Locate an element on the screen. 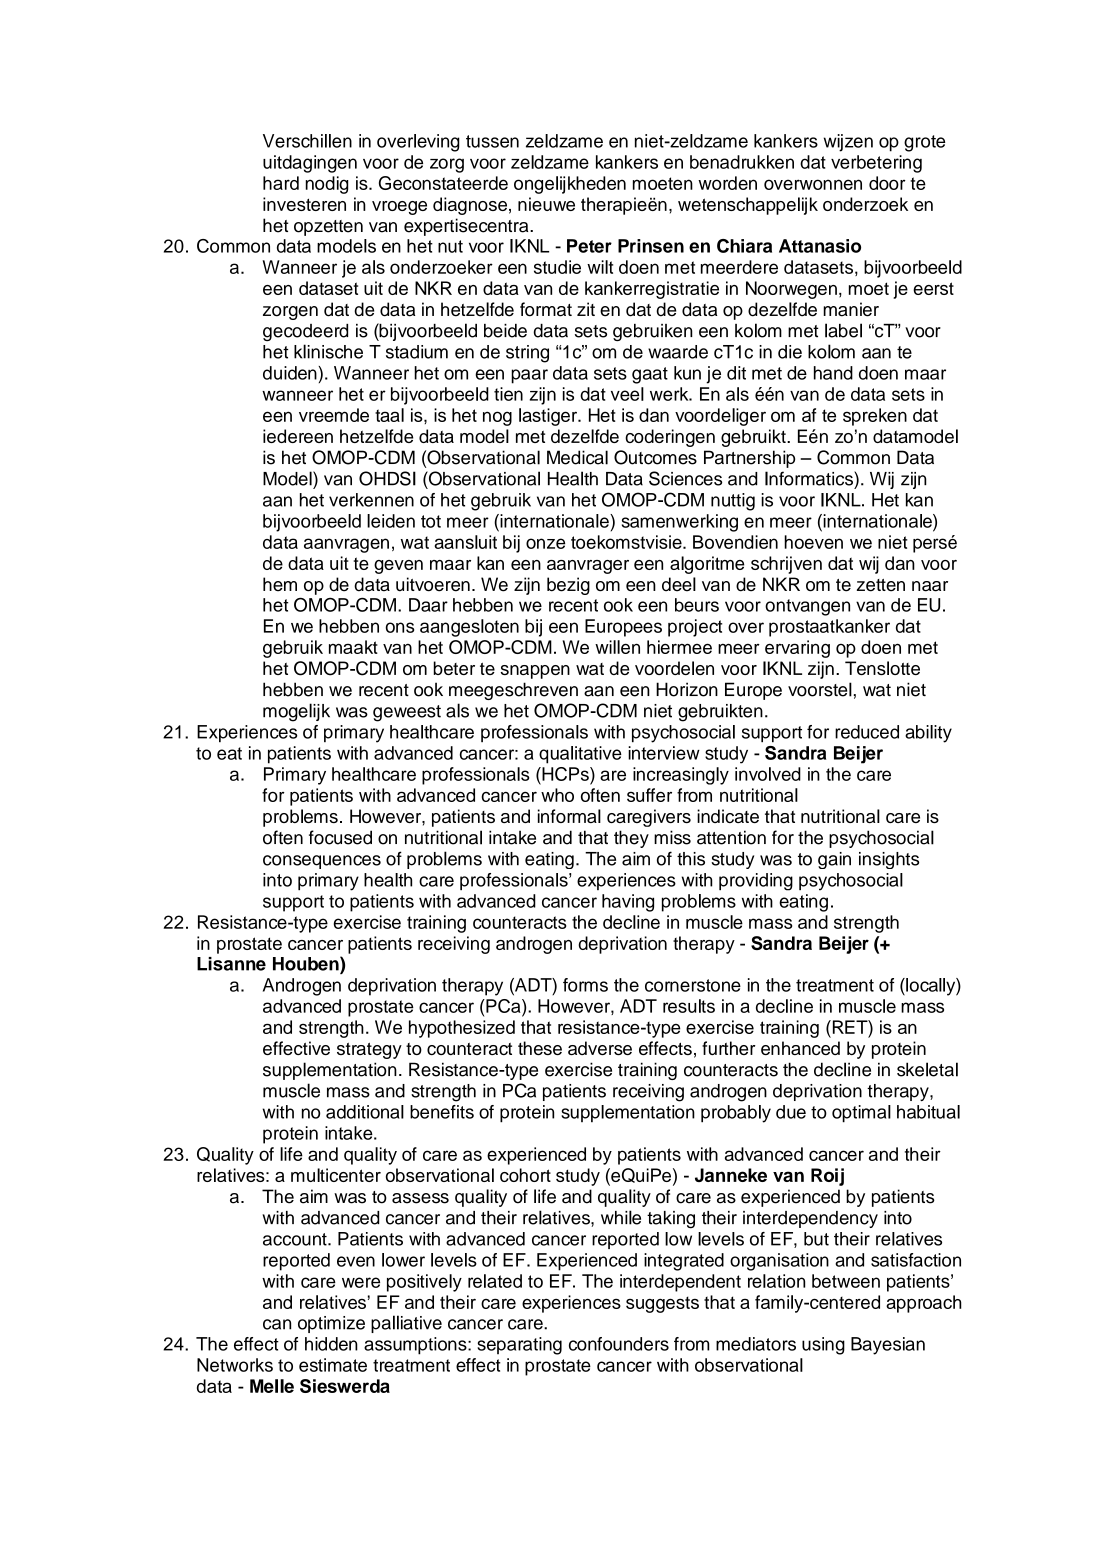 The height and width of the screenshot is (1546, 1093). consequences is located at coordinates (322, 862).
